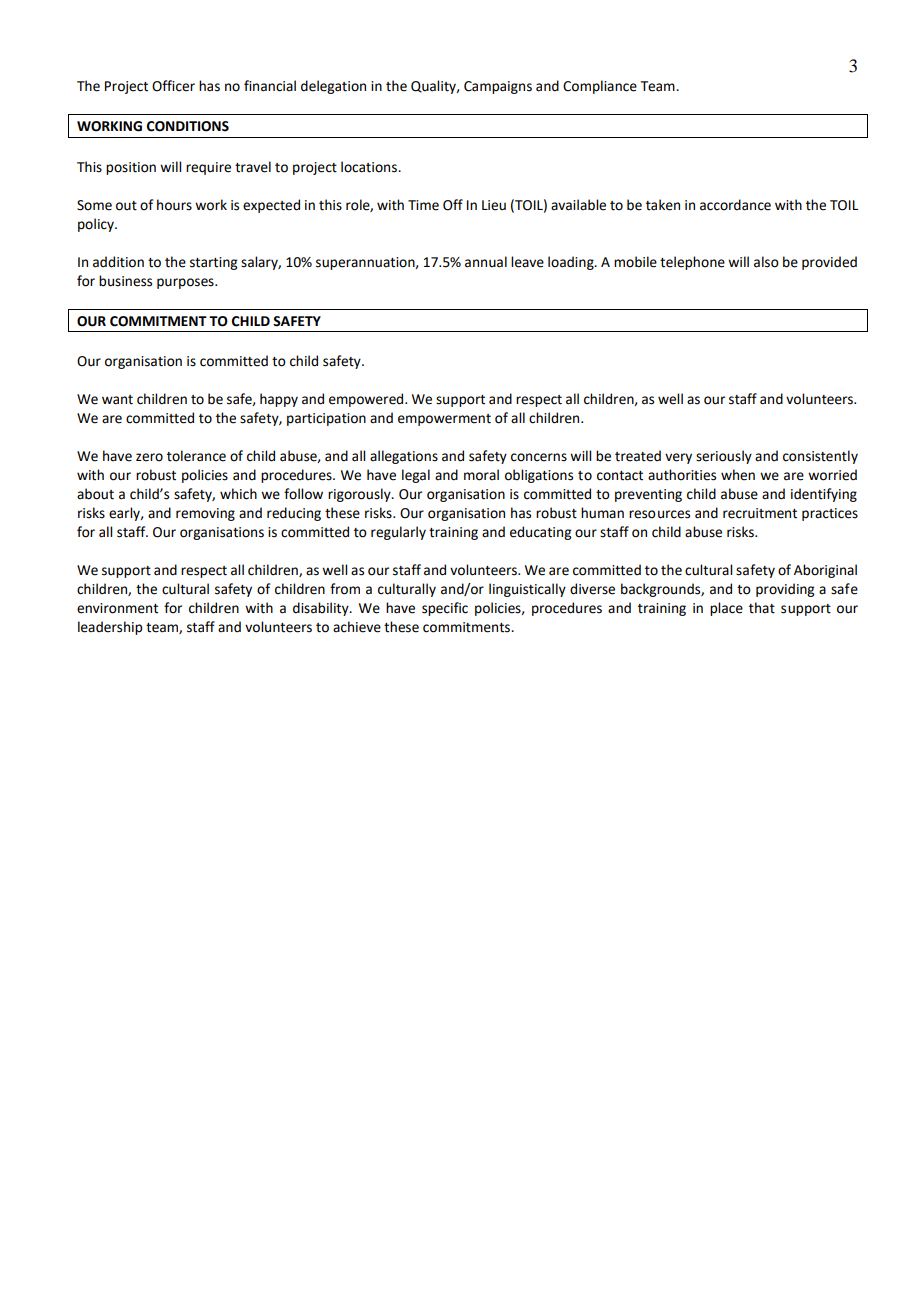 Image resolution: width=924 pixels, height=1308 pixels. I want to click on environment, so click(117, 608).
